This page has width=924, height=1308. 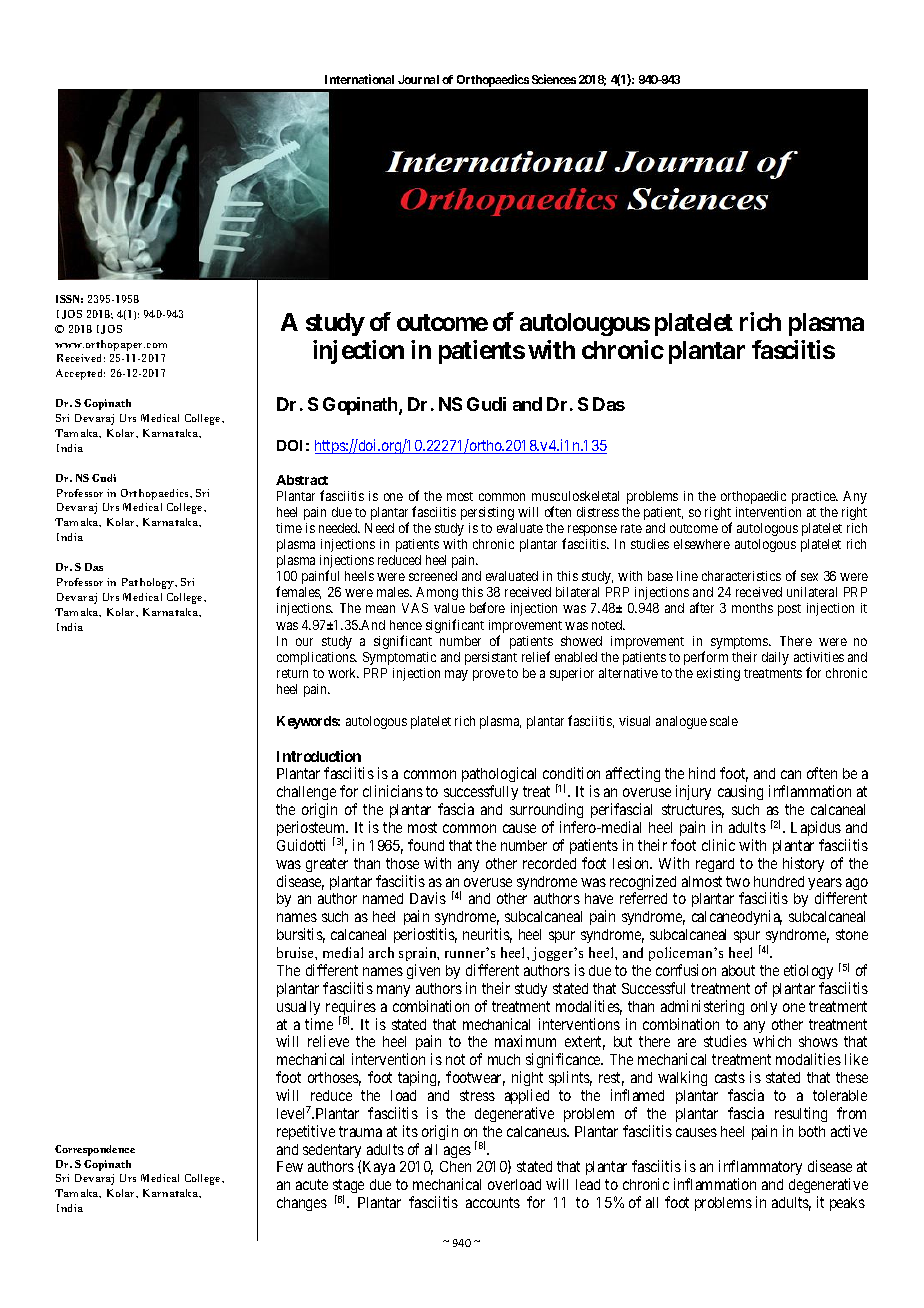 I want to click on International, so click(x=359, y=79).
